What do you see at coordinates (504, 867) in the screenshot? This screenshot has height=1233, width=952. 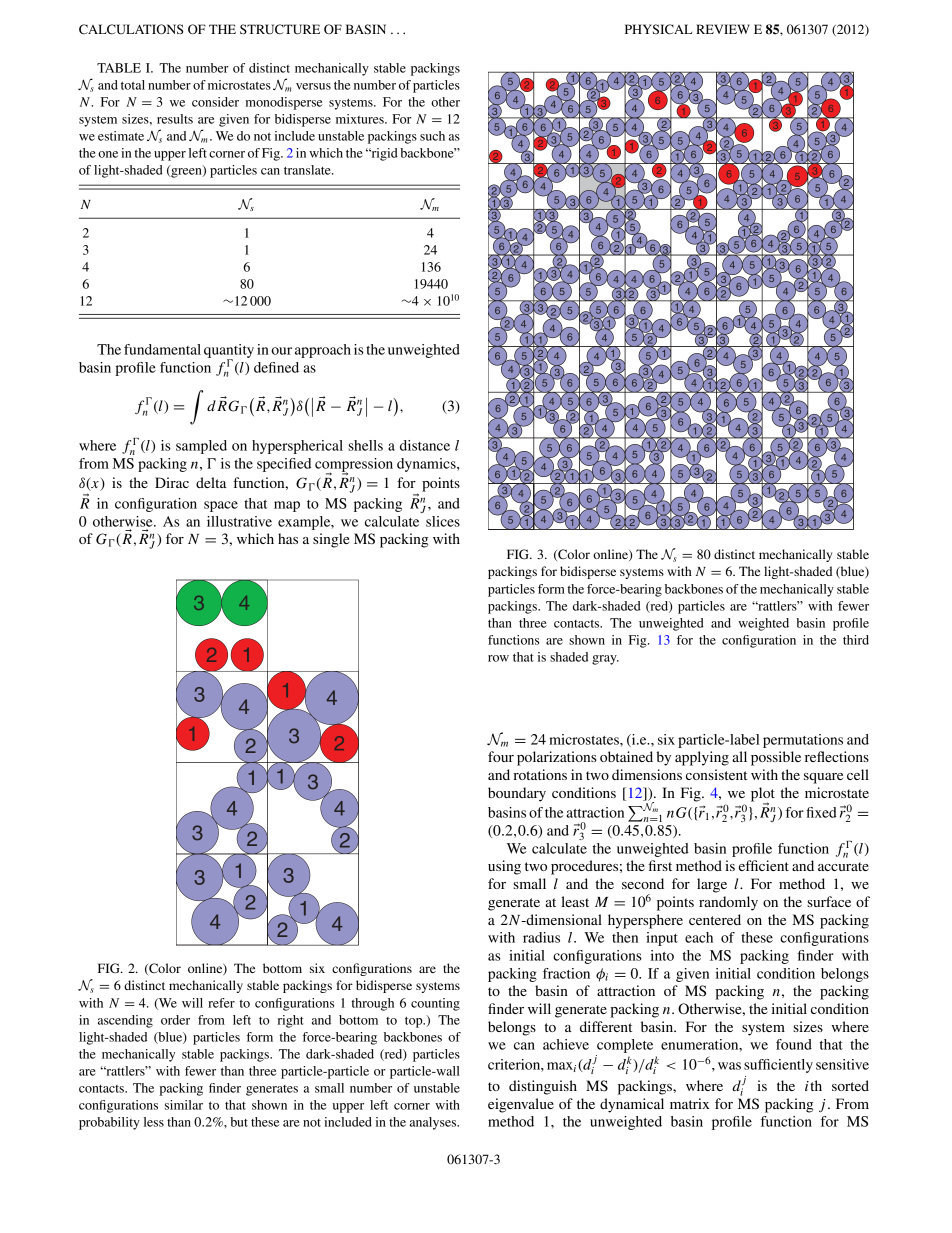 I see `using` at bounding box center [504, 867].
